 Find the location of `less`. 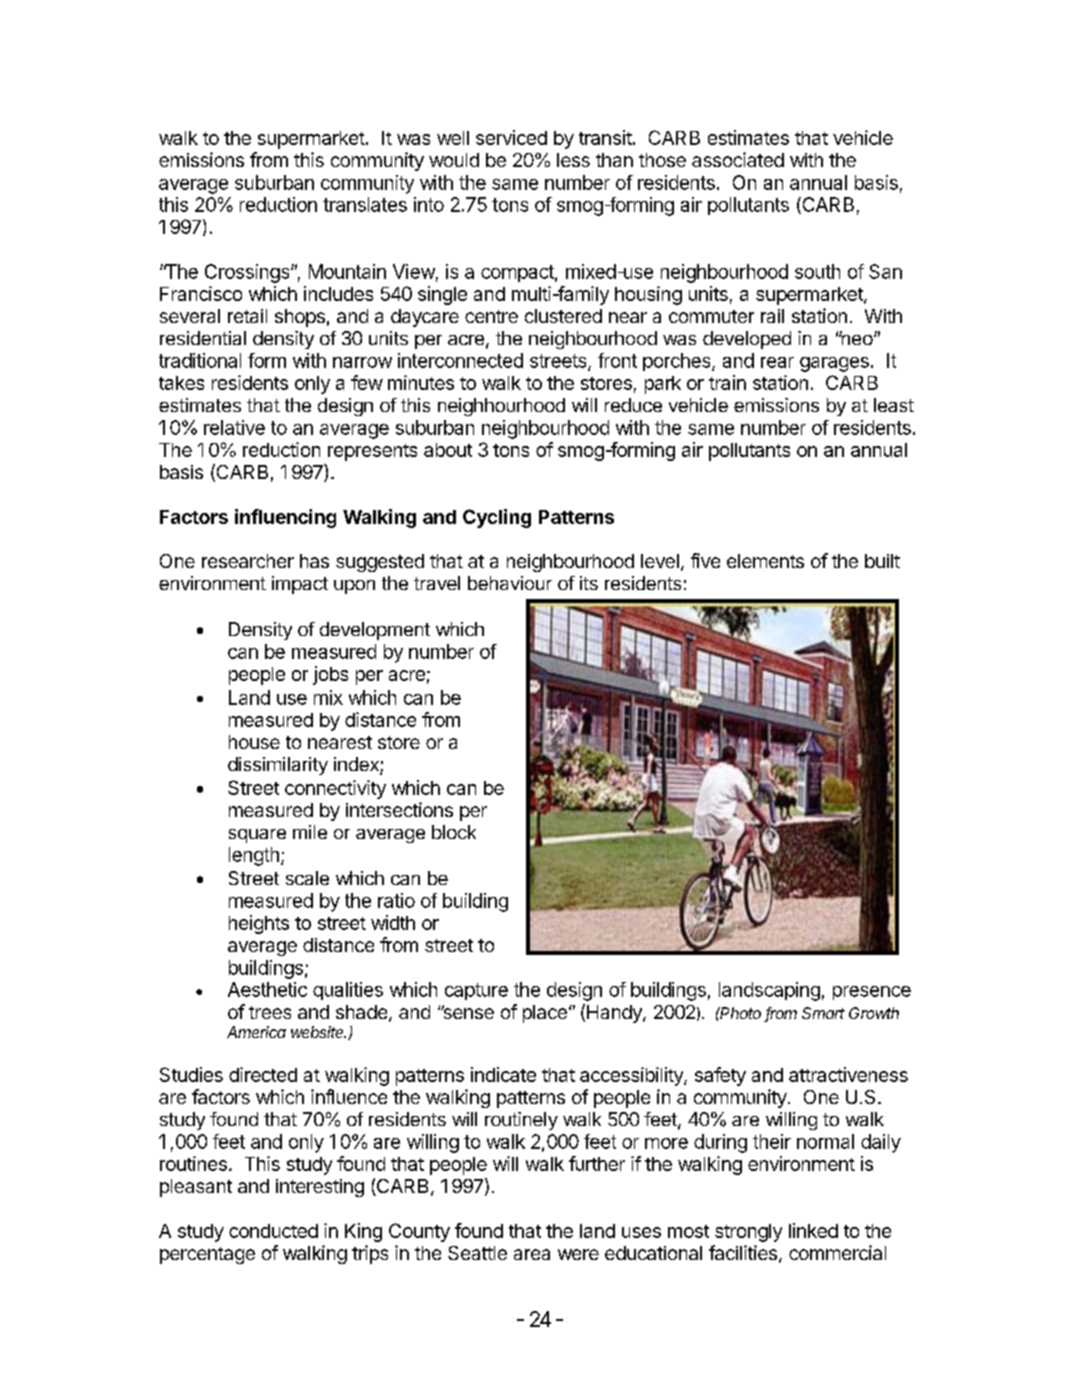

less is located at coordinates (573, 160).
